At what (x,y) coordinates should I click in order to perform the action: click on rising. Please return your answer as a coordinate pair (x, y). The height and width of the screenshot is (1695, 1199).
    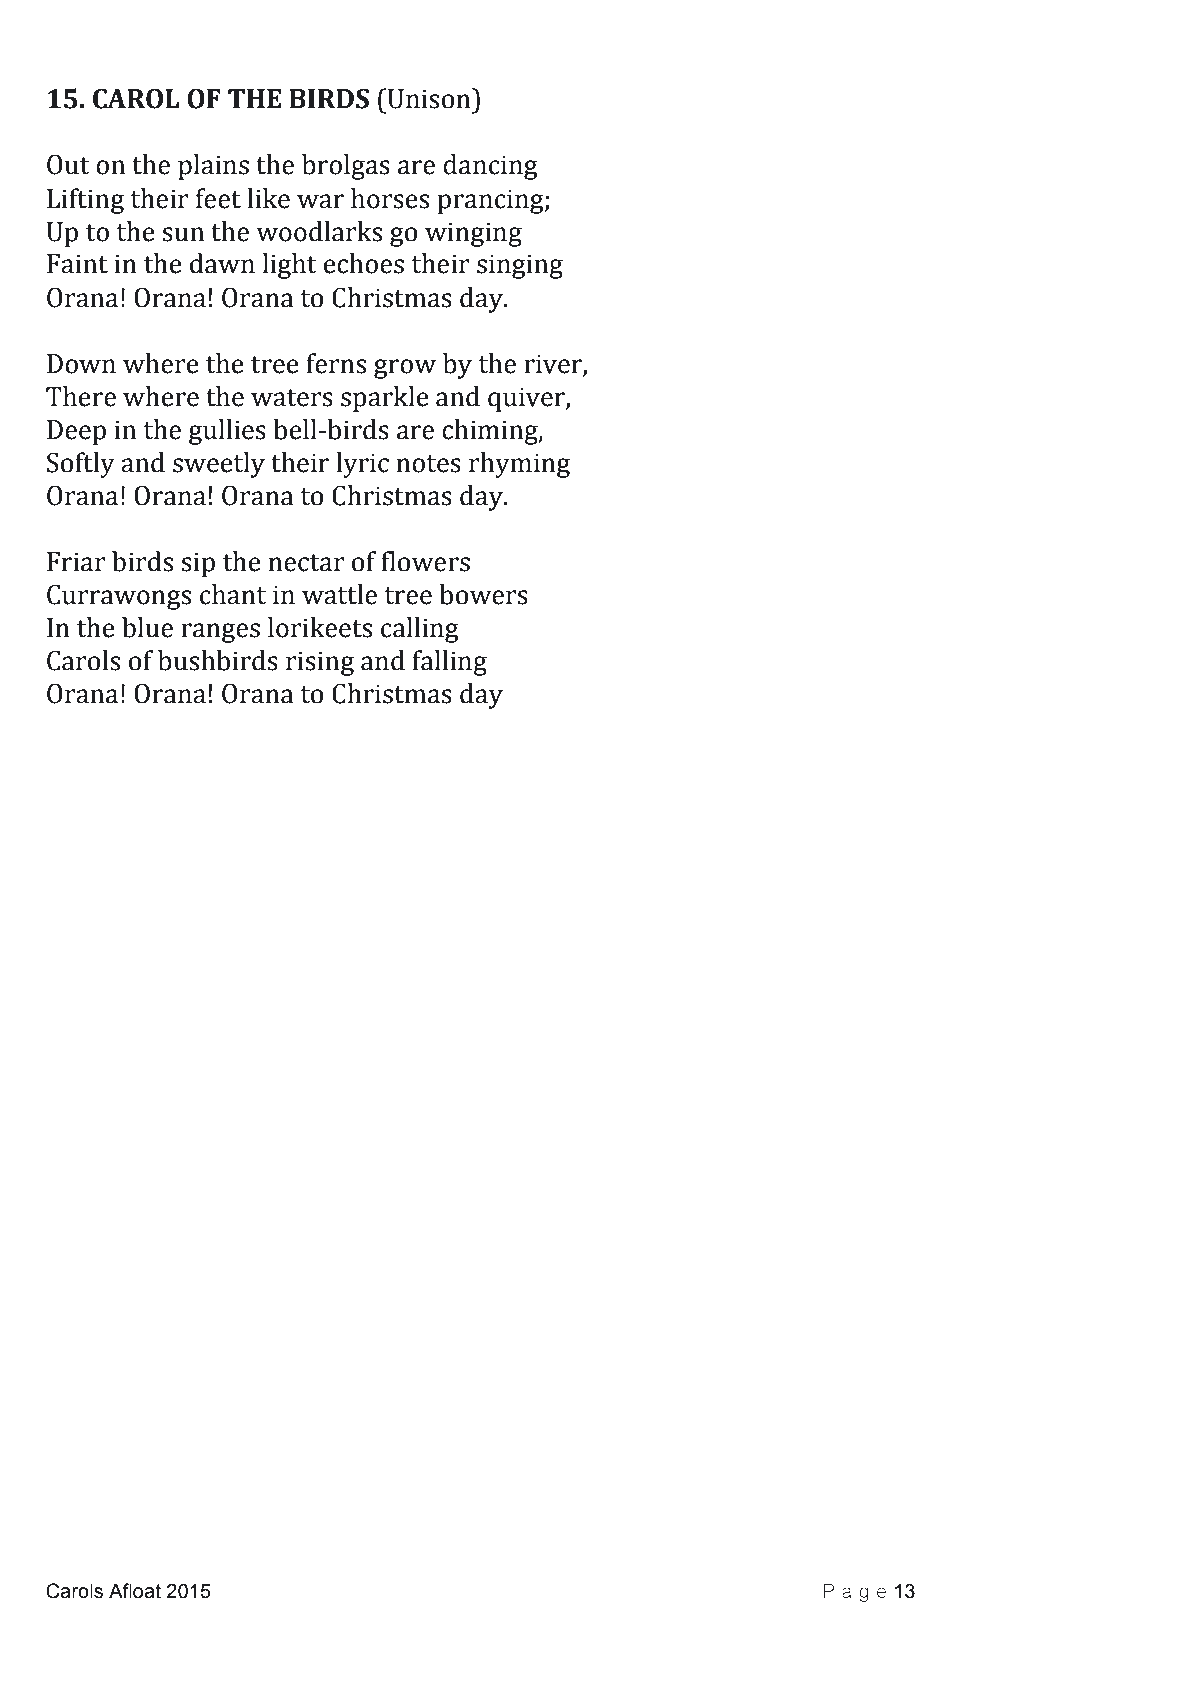
    Looking at the image, I should click on (320, 663).
